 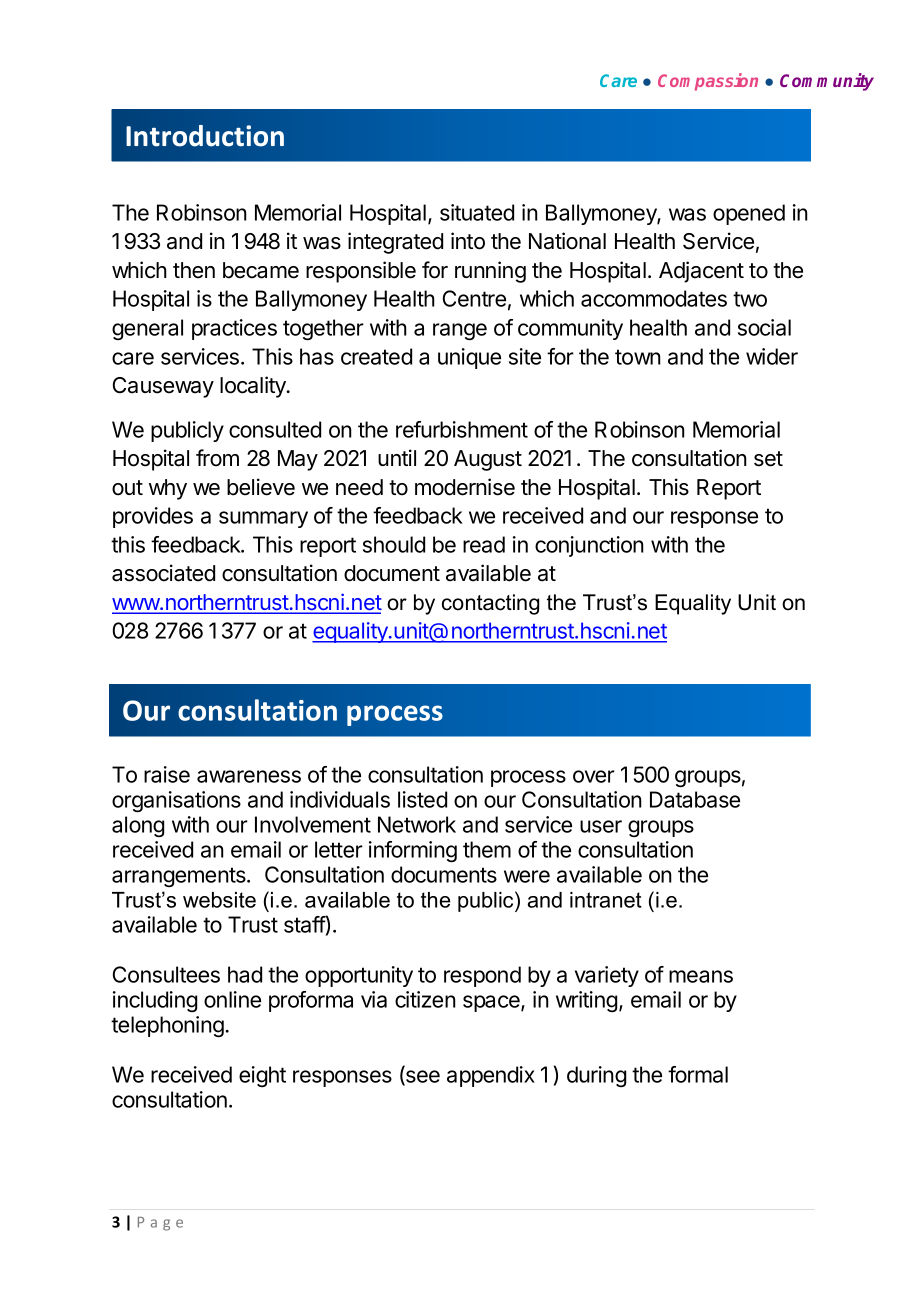 I want to click on set, so click(x=768, y=459).
